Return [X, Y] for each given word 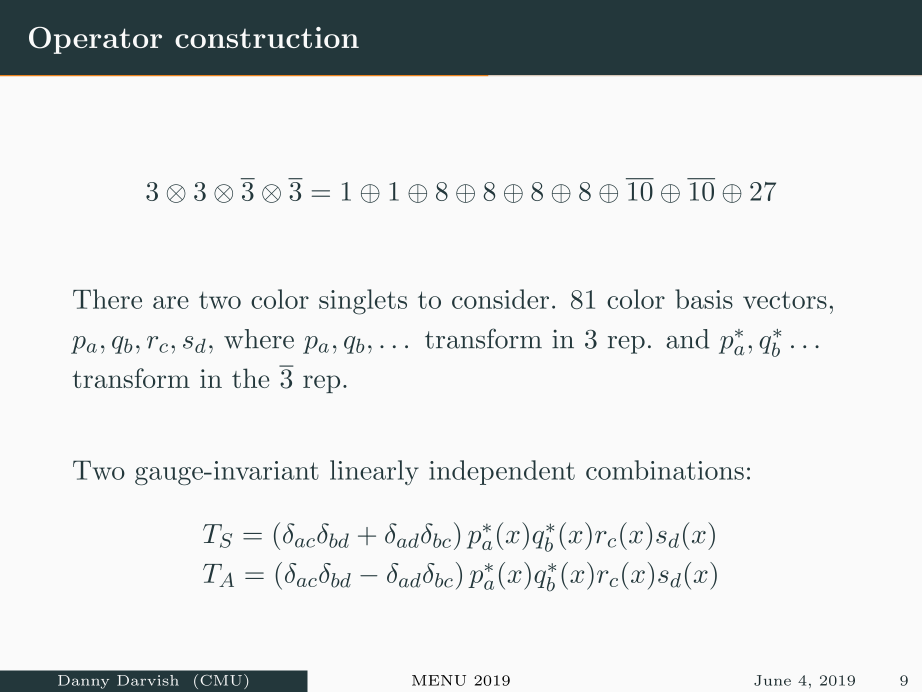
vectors [785, 300]
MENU [439, 680]
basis [704, 299]
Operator [95, 40]
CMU [221, 680]
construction [267, 37]
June [772, 680]
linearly [374, 472]
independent [502, 472]
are [171, 302]
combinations [665, 470]
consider [500, 299]
